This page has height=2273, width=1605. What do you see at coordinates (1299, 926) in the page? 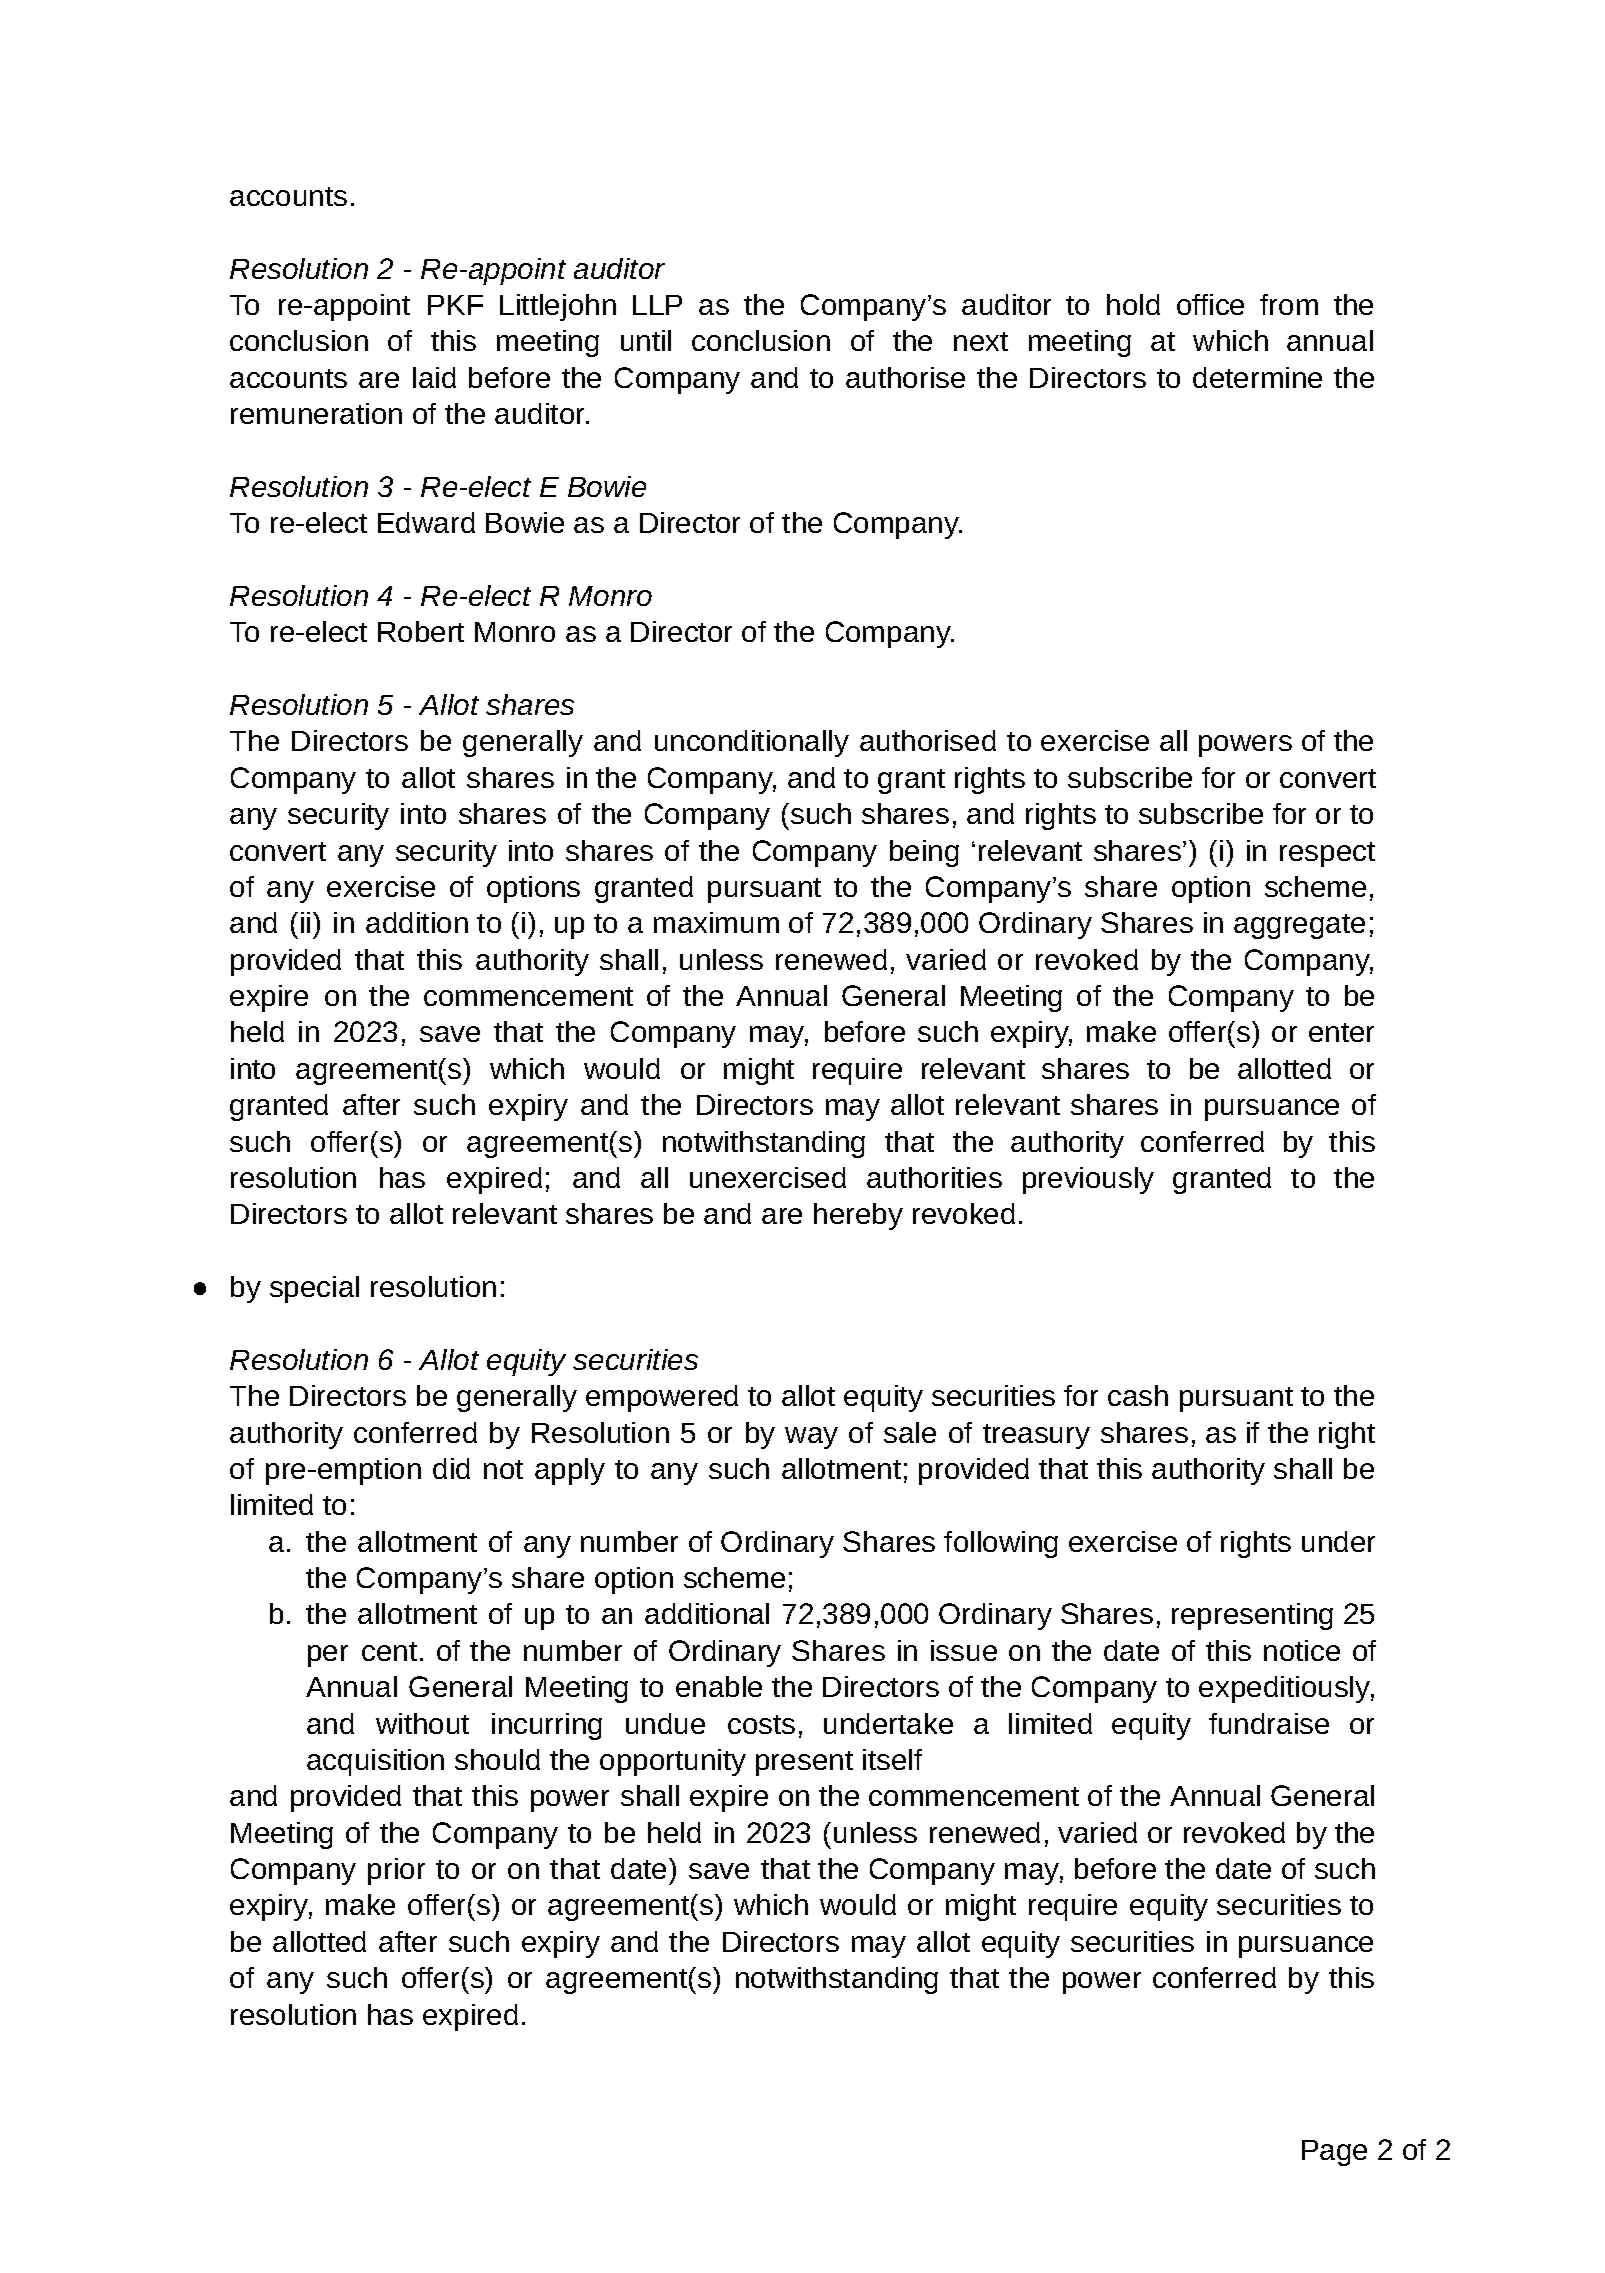
I see `aggregate` at bounding box center [1299, 926].
